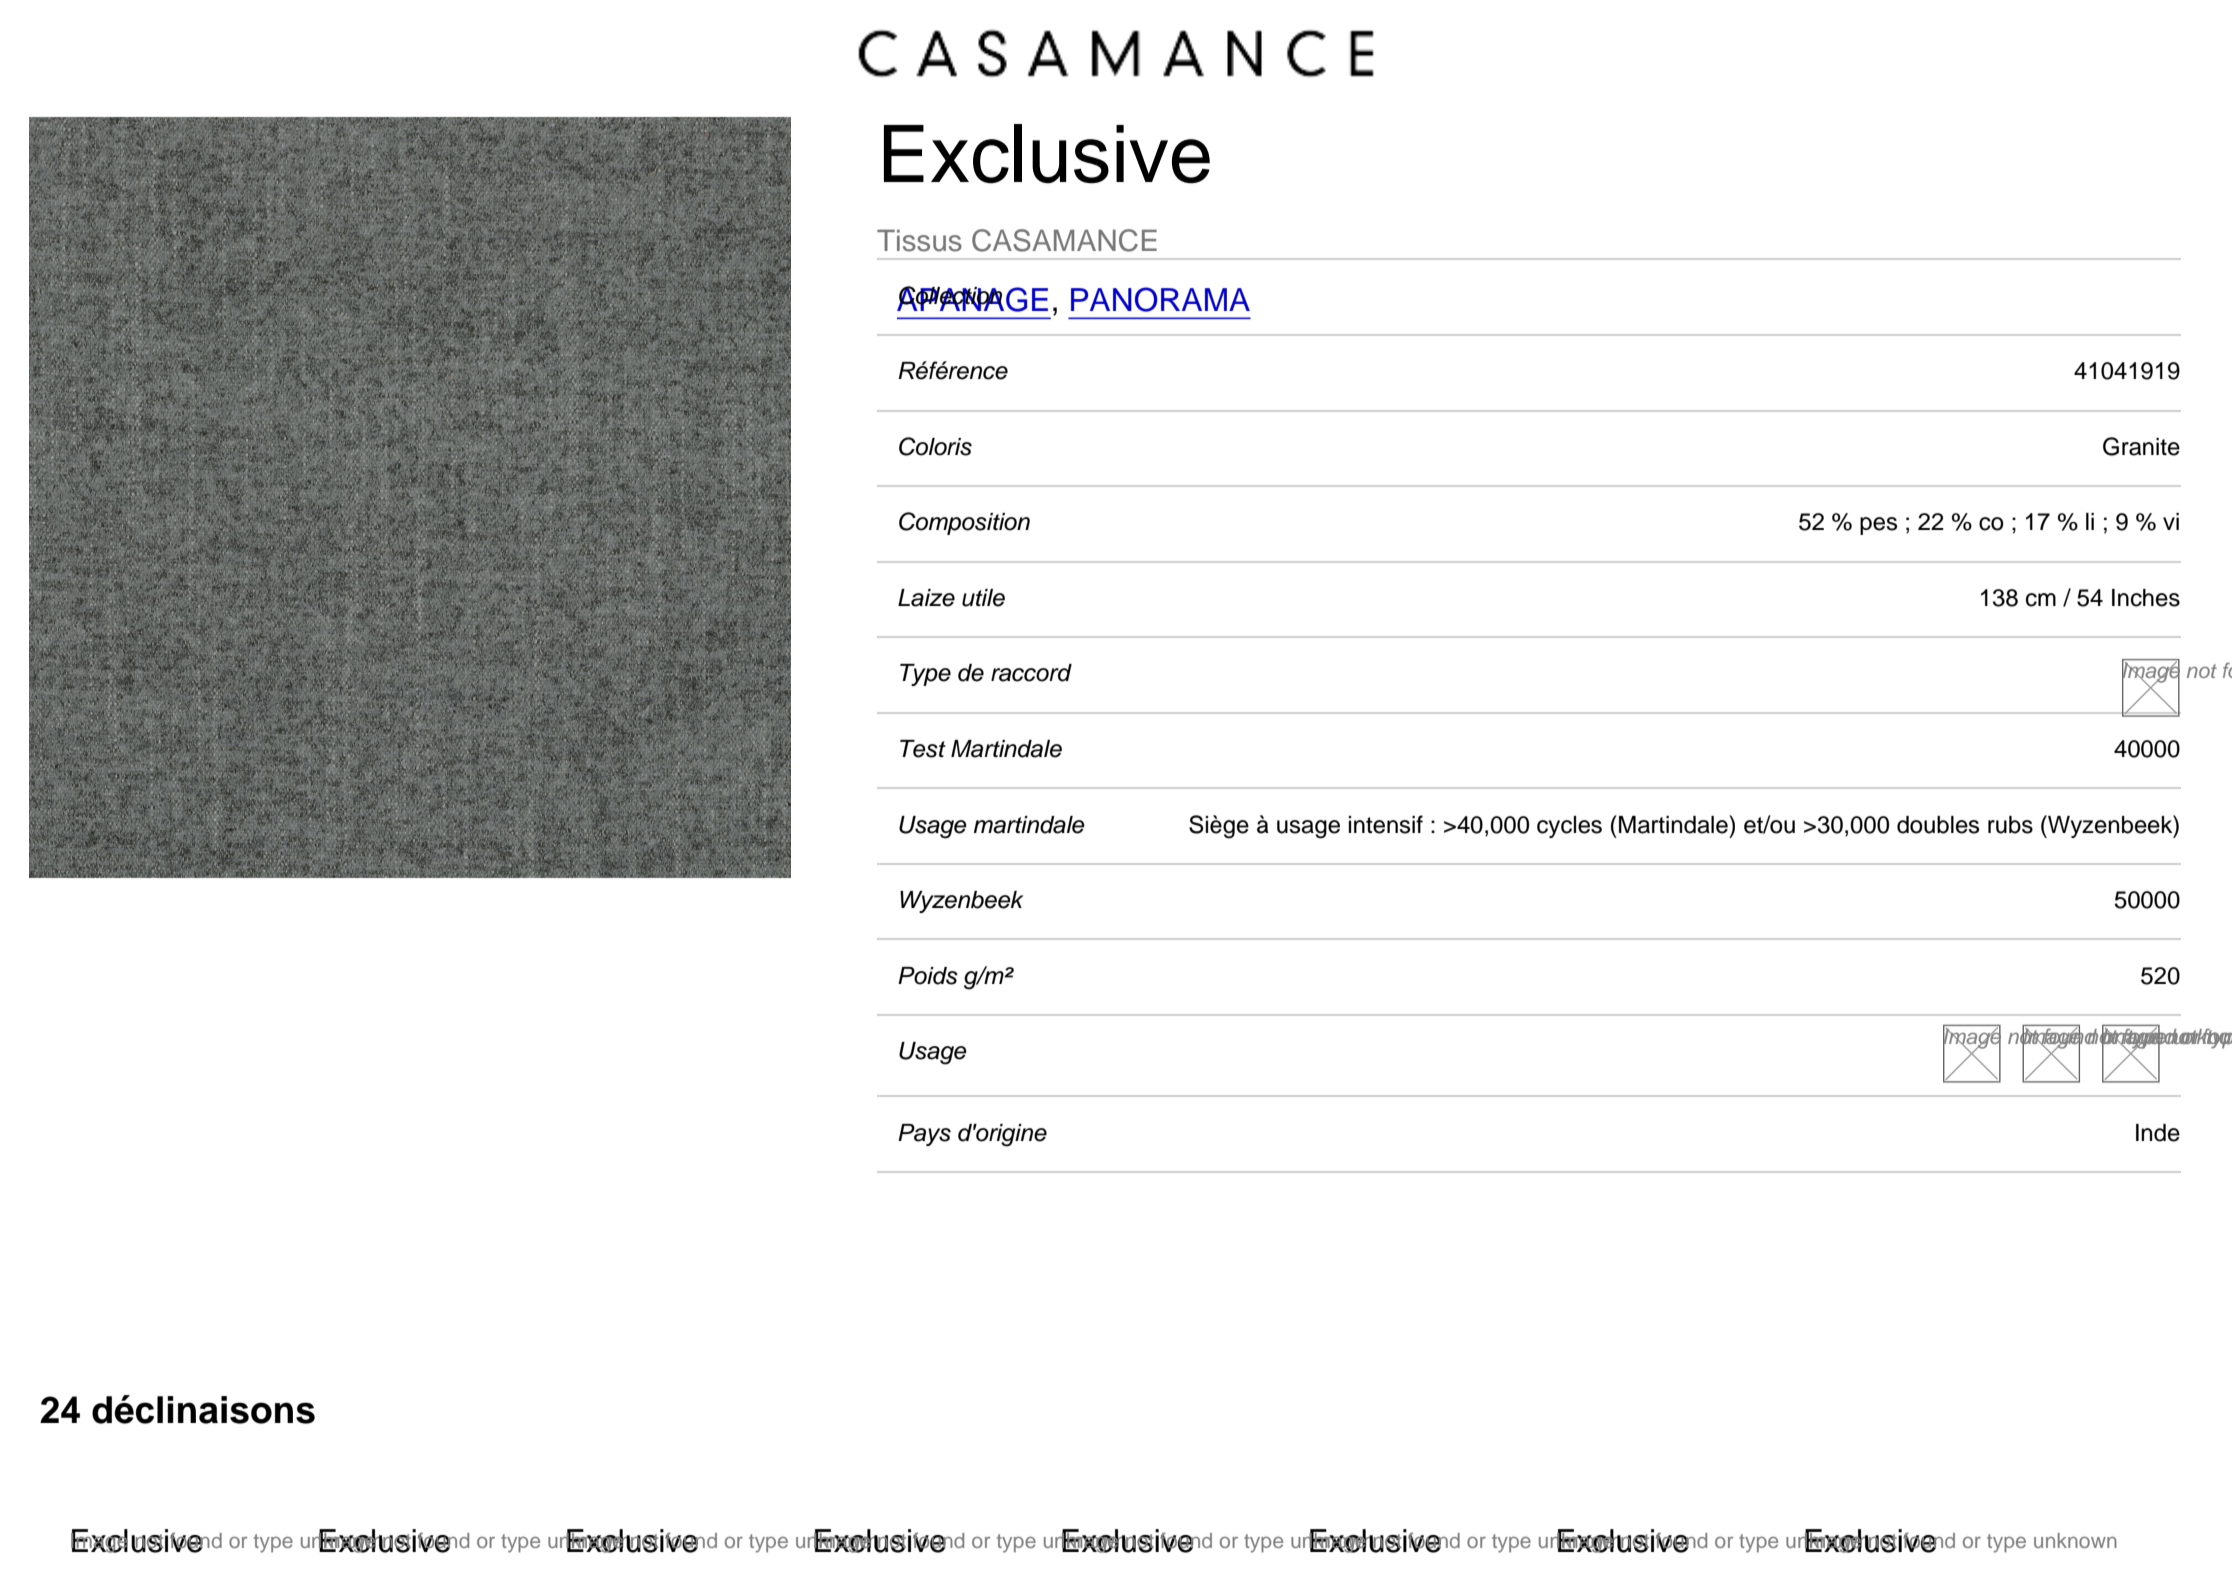  What do you see at coordinates (1569, 827) in the document?
I see `cycles` at bounding box center [1569, 827].
